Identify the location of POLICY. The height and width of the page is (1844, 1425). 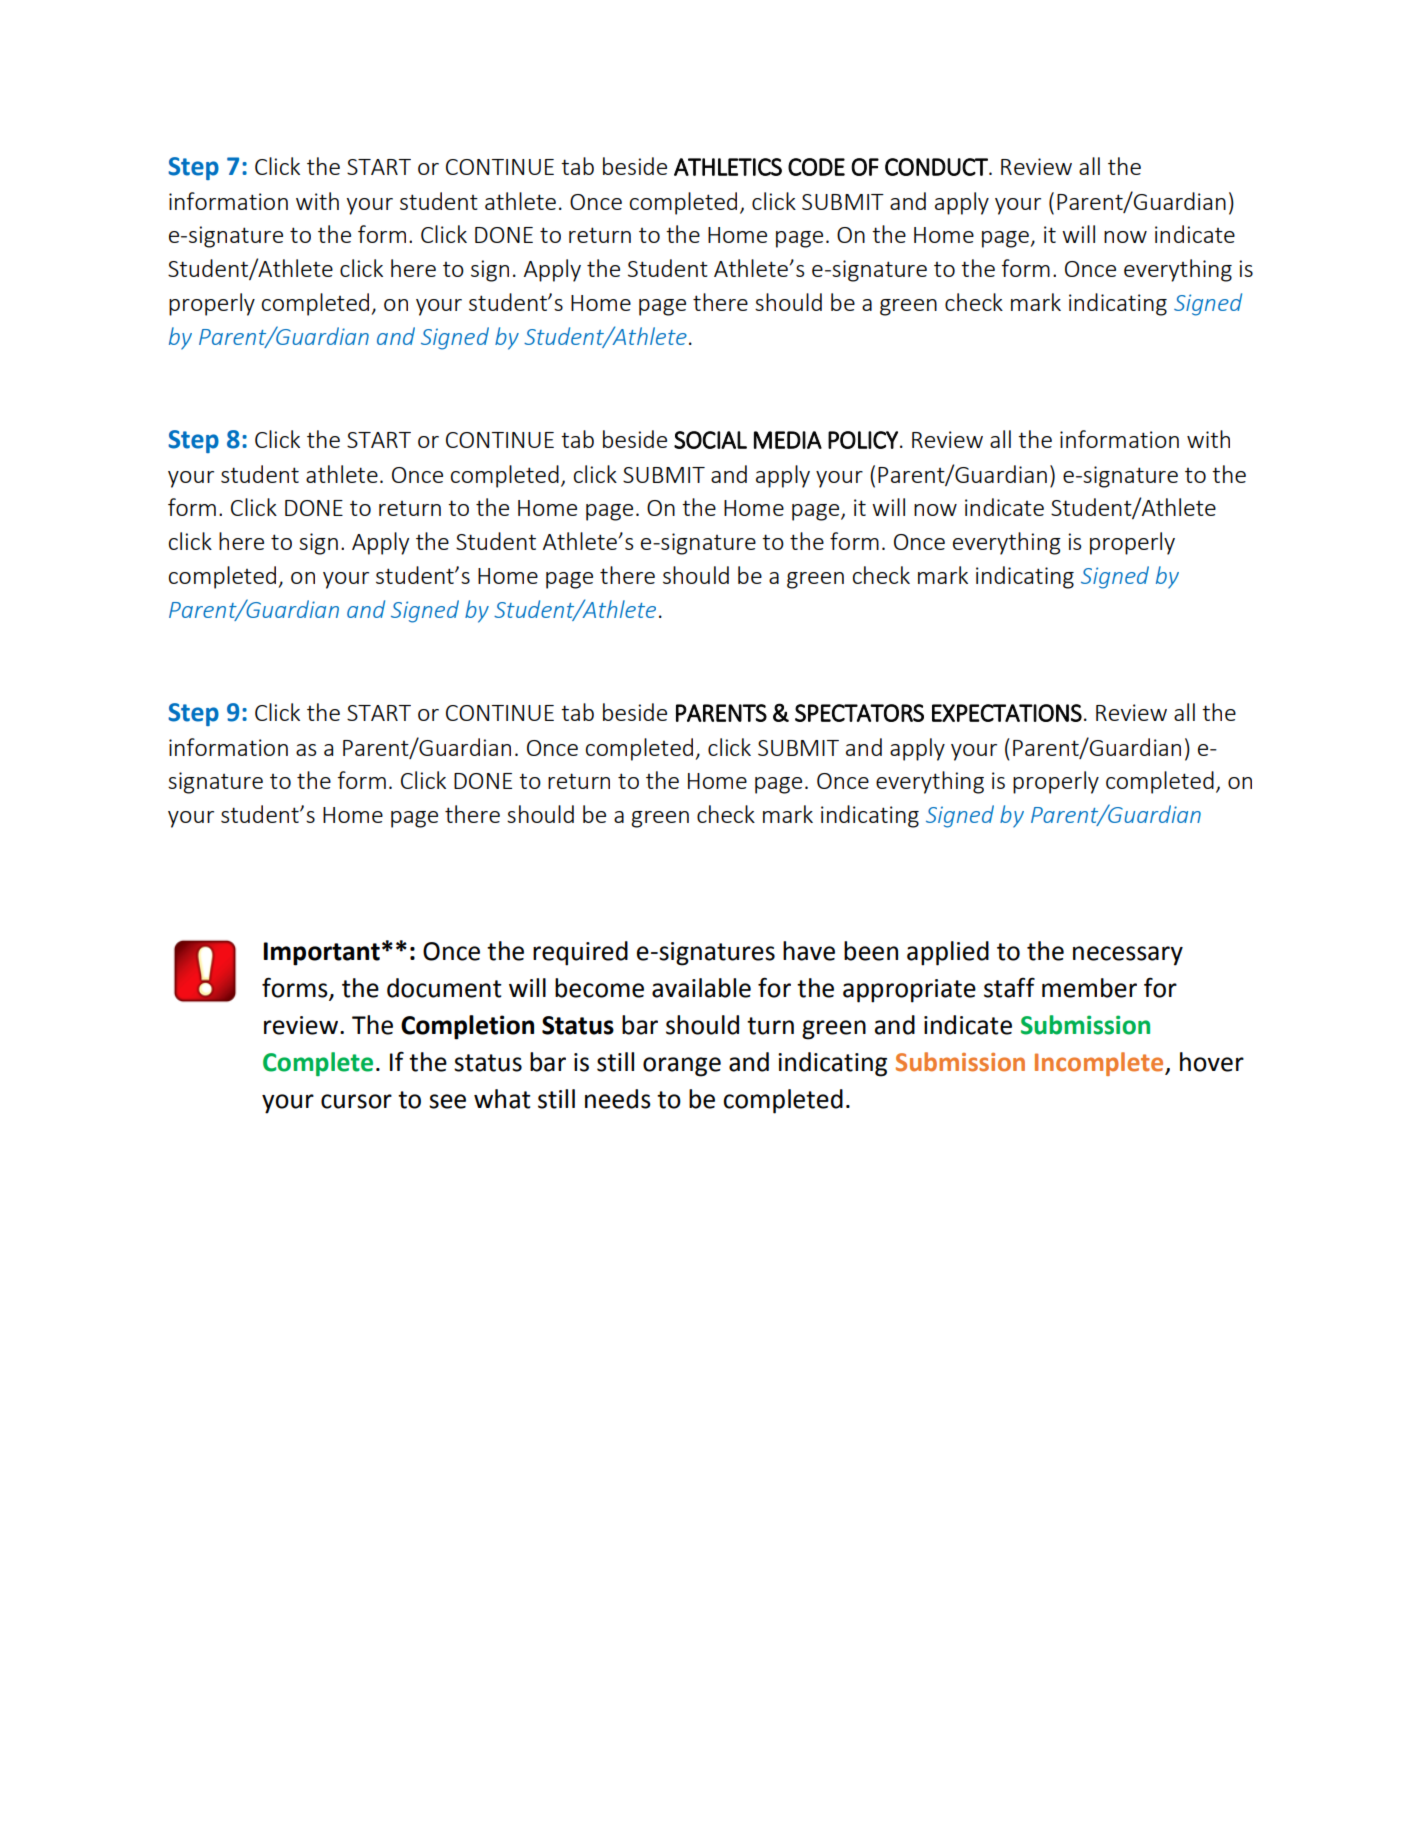
(863, 440).
